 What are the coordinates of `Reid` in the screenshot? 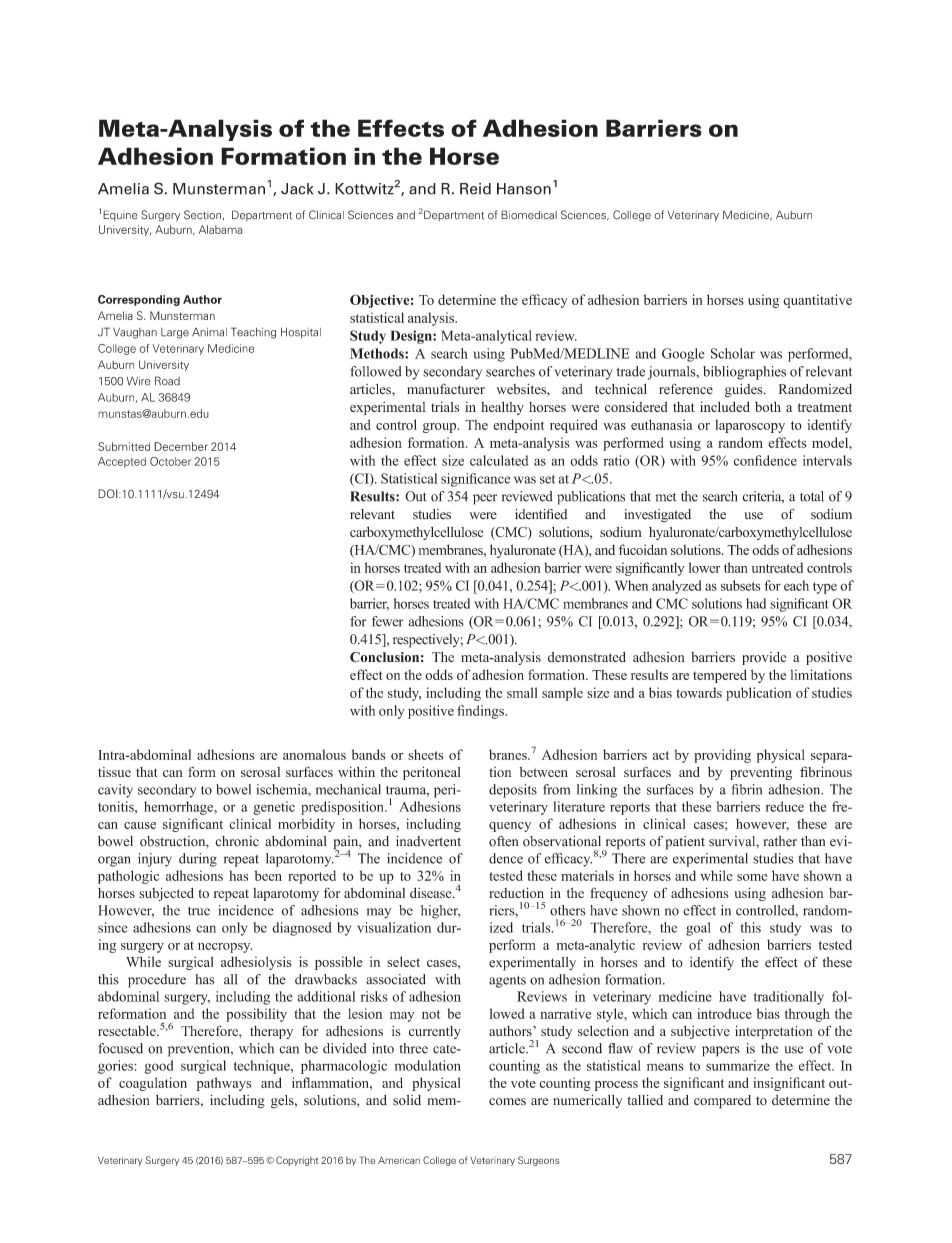 It's located at (475, 189).
